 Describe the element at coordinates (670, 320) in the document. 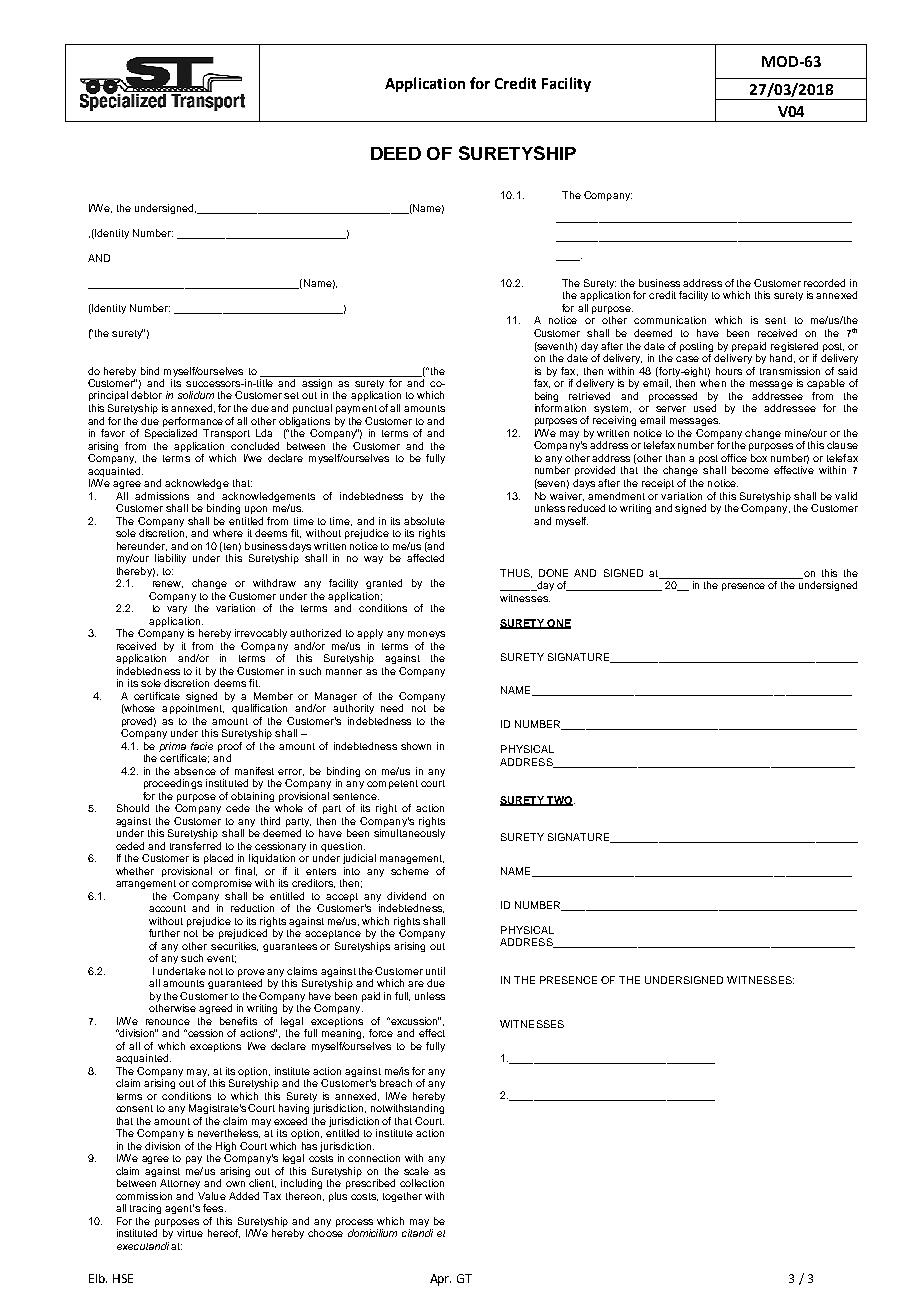

I see `communication` at that location.
